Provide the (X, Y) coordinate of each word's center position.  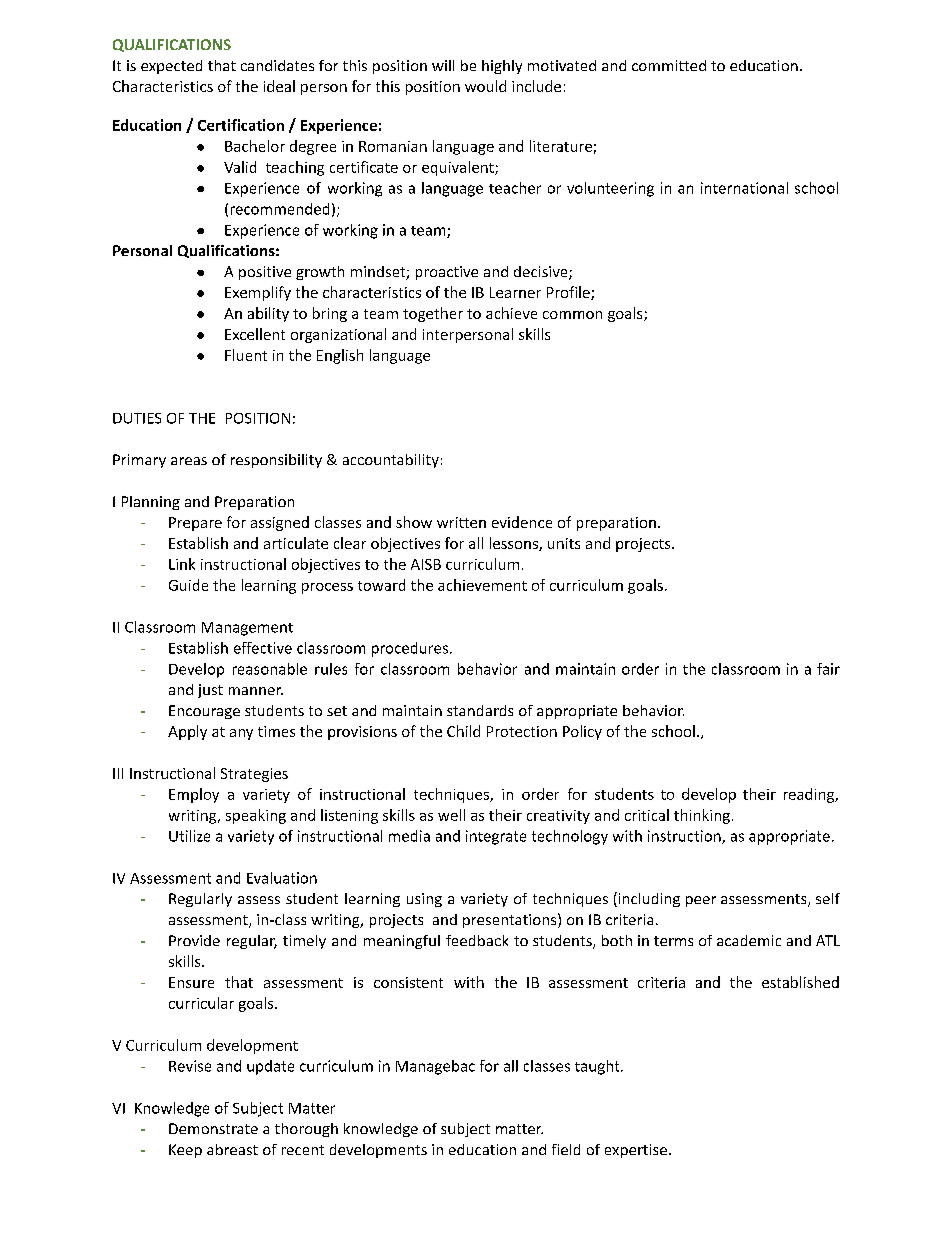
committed (669, 65)
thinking (702, 816)
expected (171, 67)
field (566, 1149)
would (485, 86)
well (451, 815)
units (564, 543)
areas (189, 461)
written (461, 522)
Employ (194, 795)
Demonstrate (213, 1128)
